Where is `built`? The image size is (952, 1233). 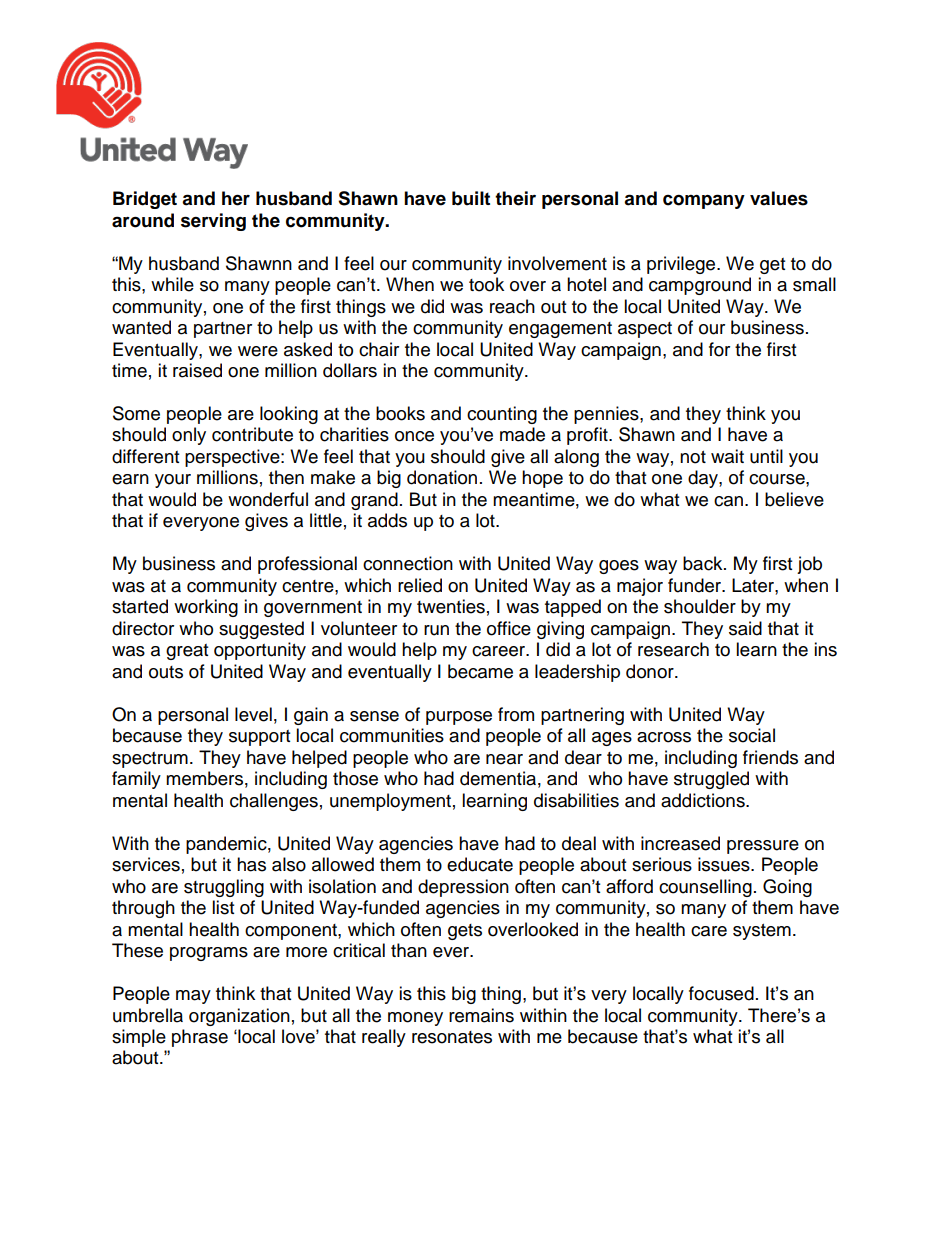
built is located at coordinates (471, 198).
